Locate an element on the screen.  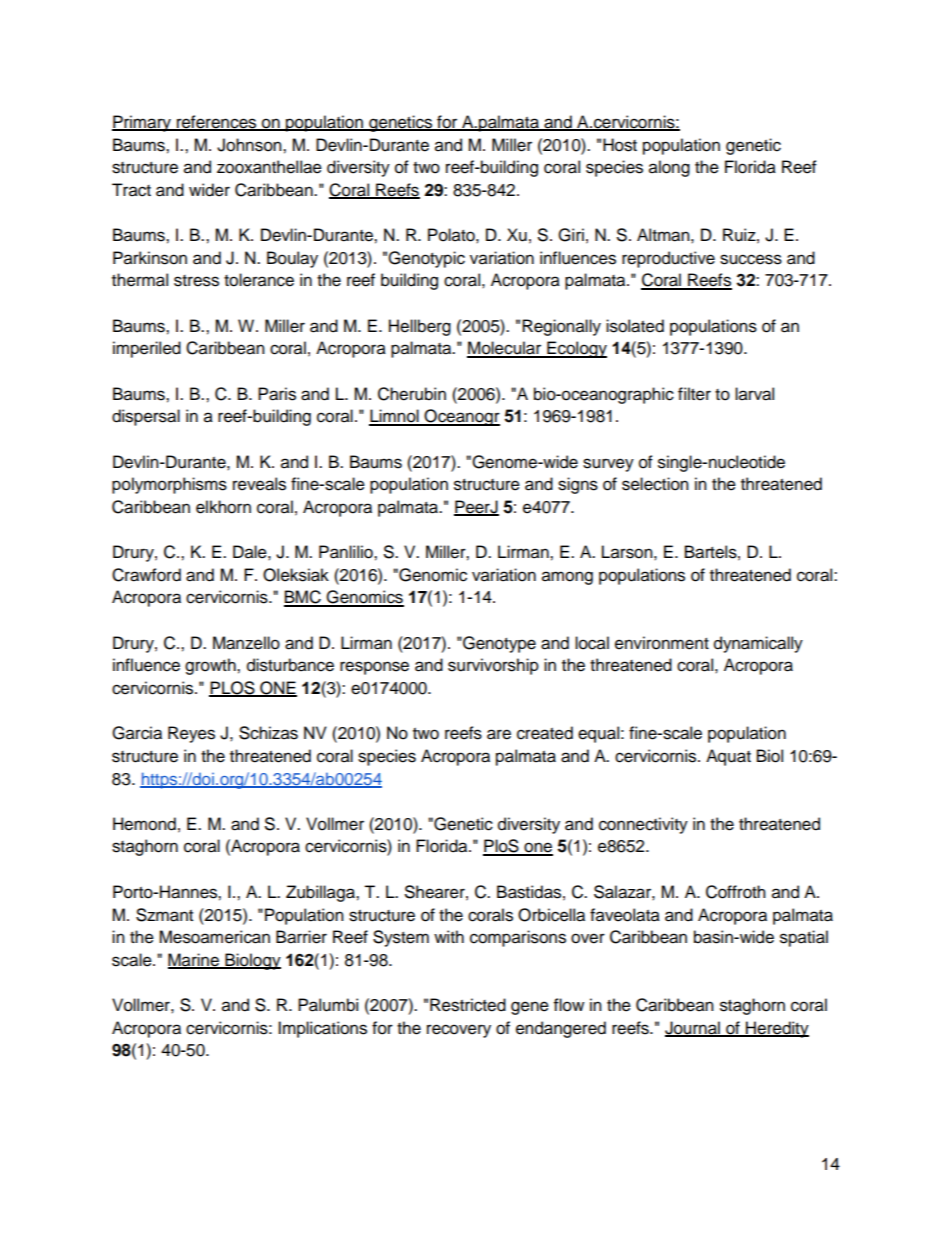
dispersal is located at coordinates (146, 417).
